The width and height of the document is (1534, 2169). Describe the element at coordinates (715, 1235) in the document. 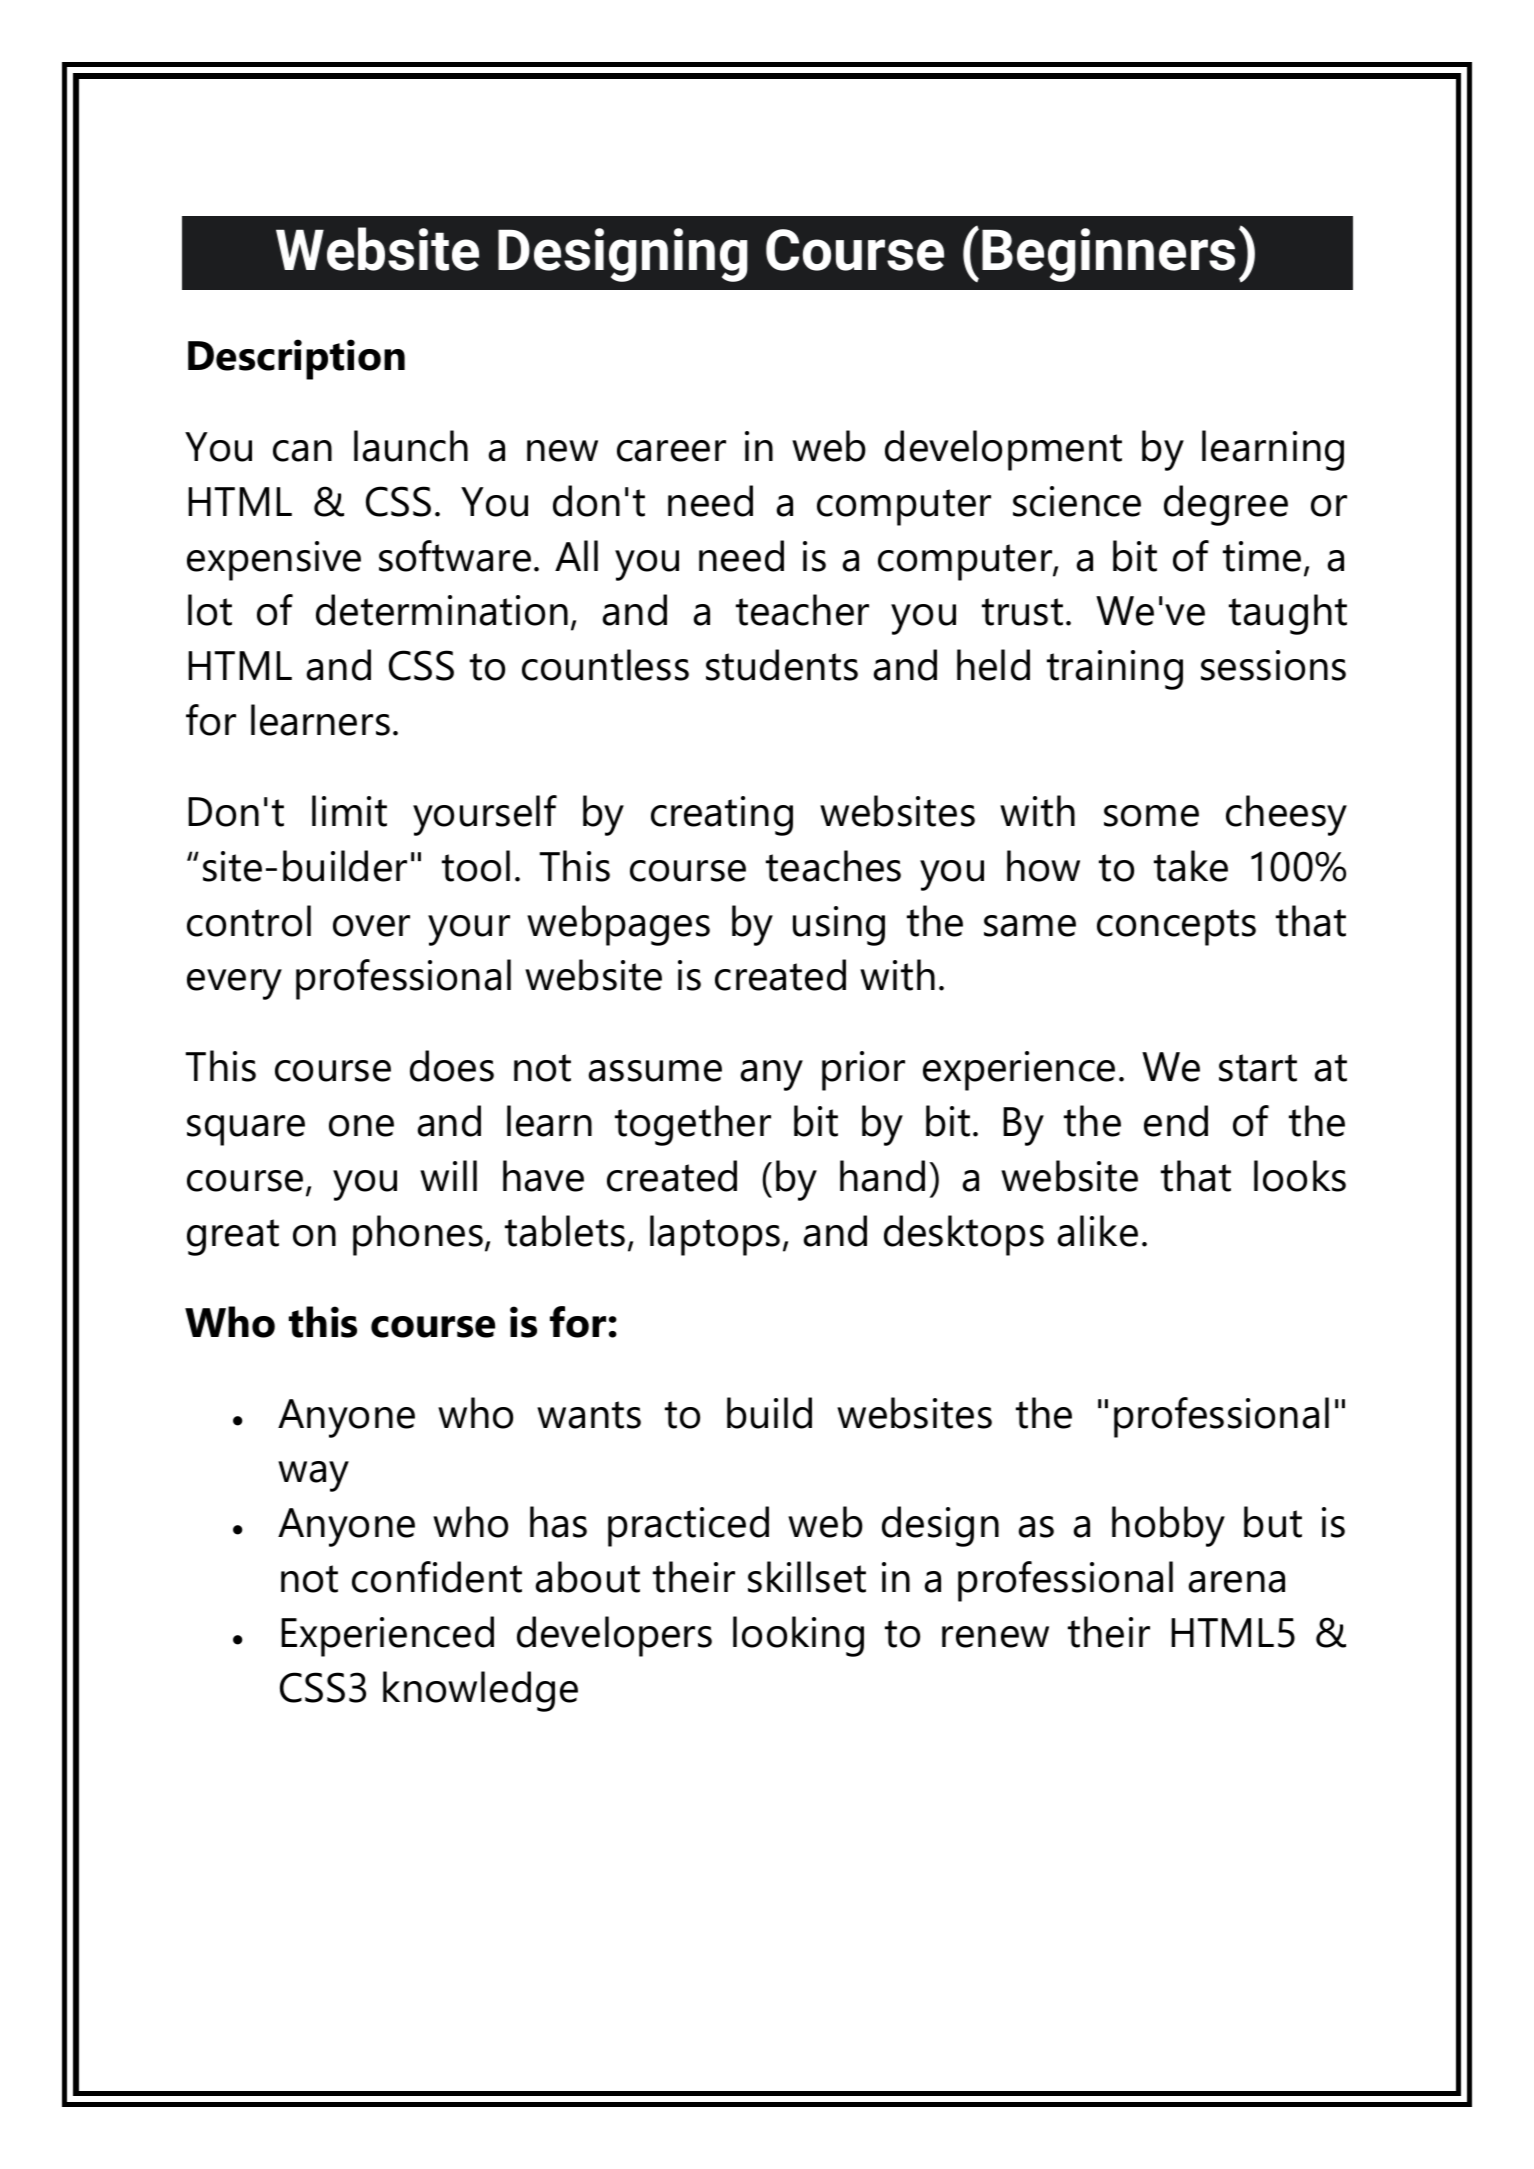

I see `laptops` at that location.
